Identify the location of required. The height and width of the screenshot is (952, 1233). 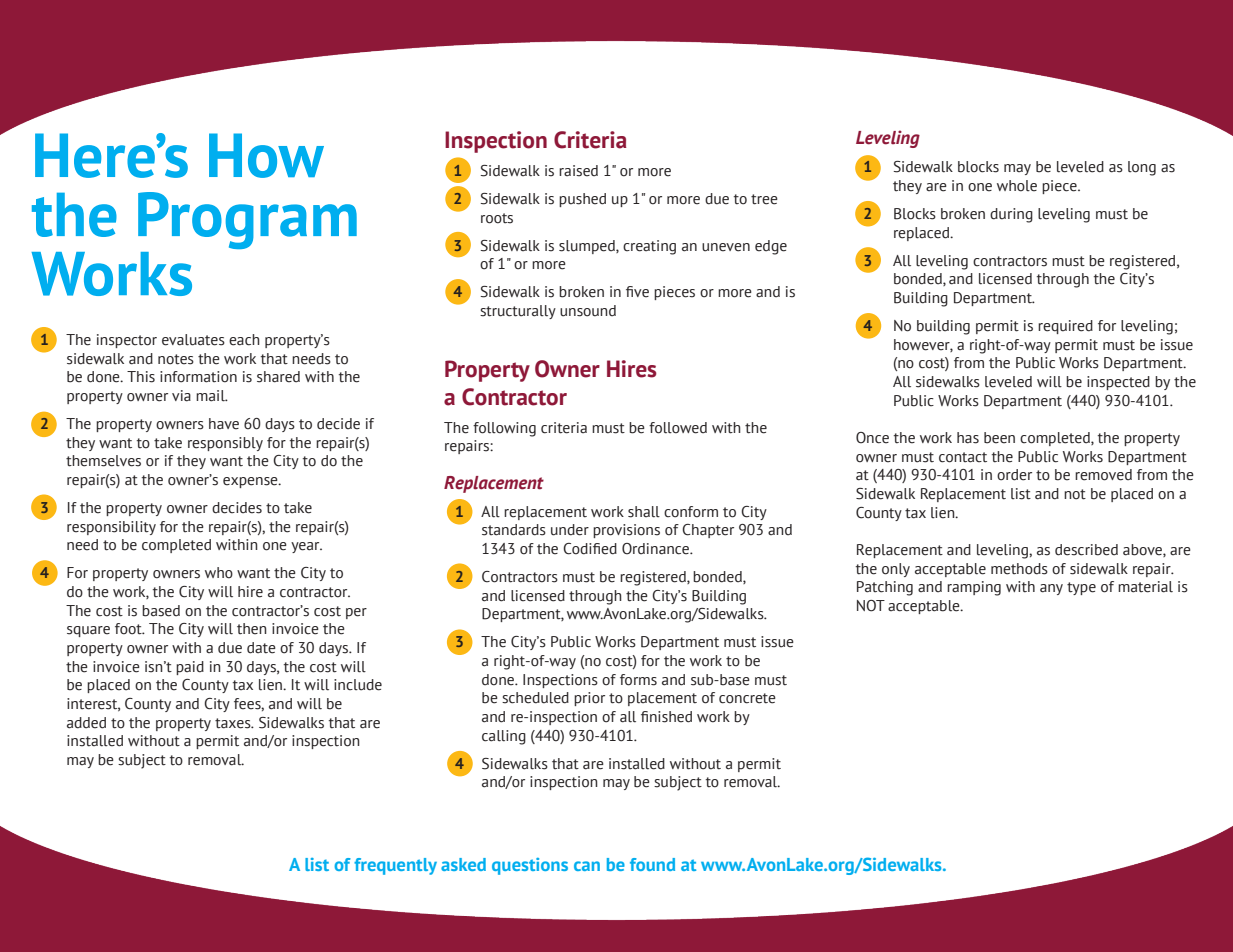
(1065, 327).
